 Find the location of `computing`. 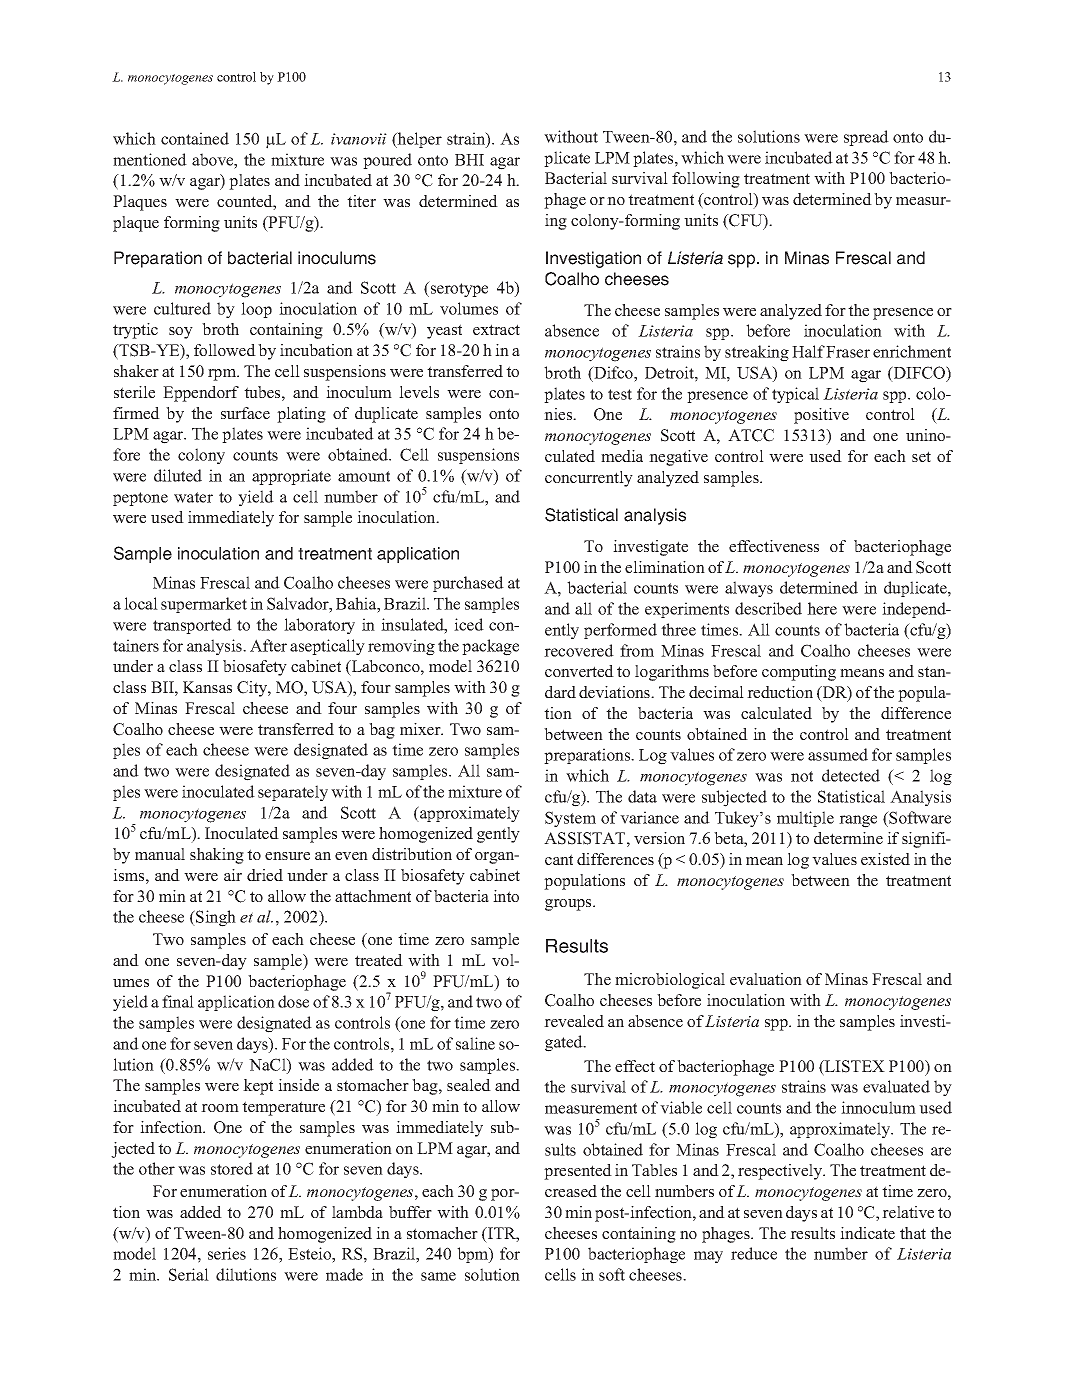

computing is located at coordinates (799, 673).
